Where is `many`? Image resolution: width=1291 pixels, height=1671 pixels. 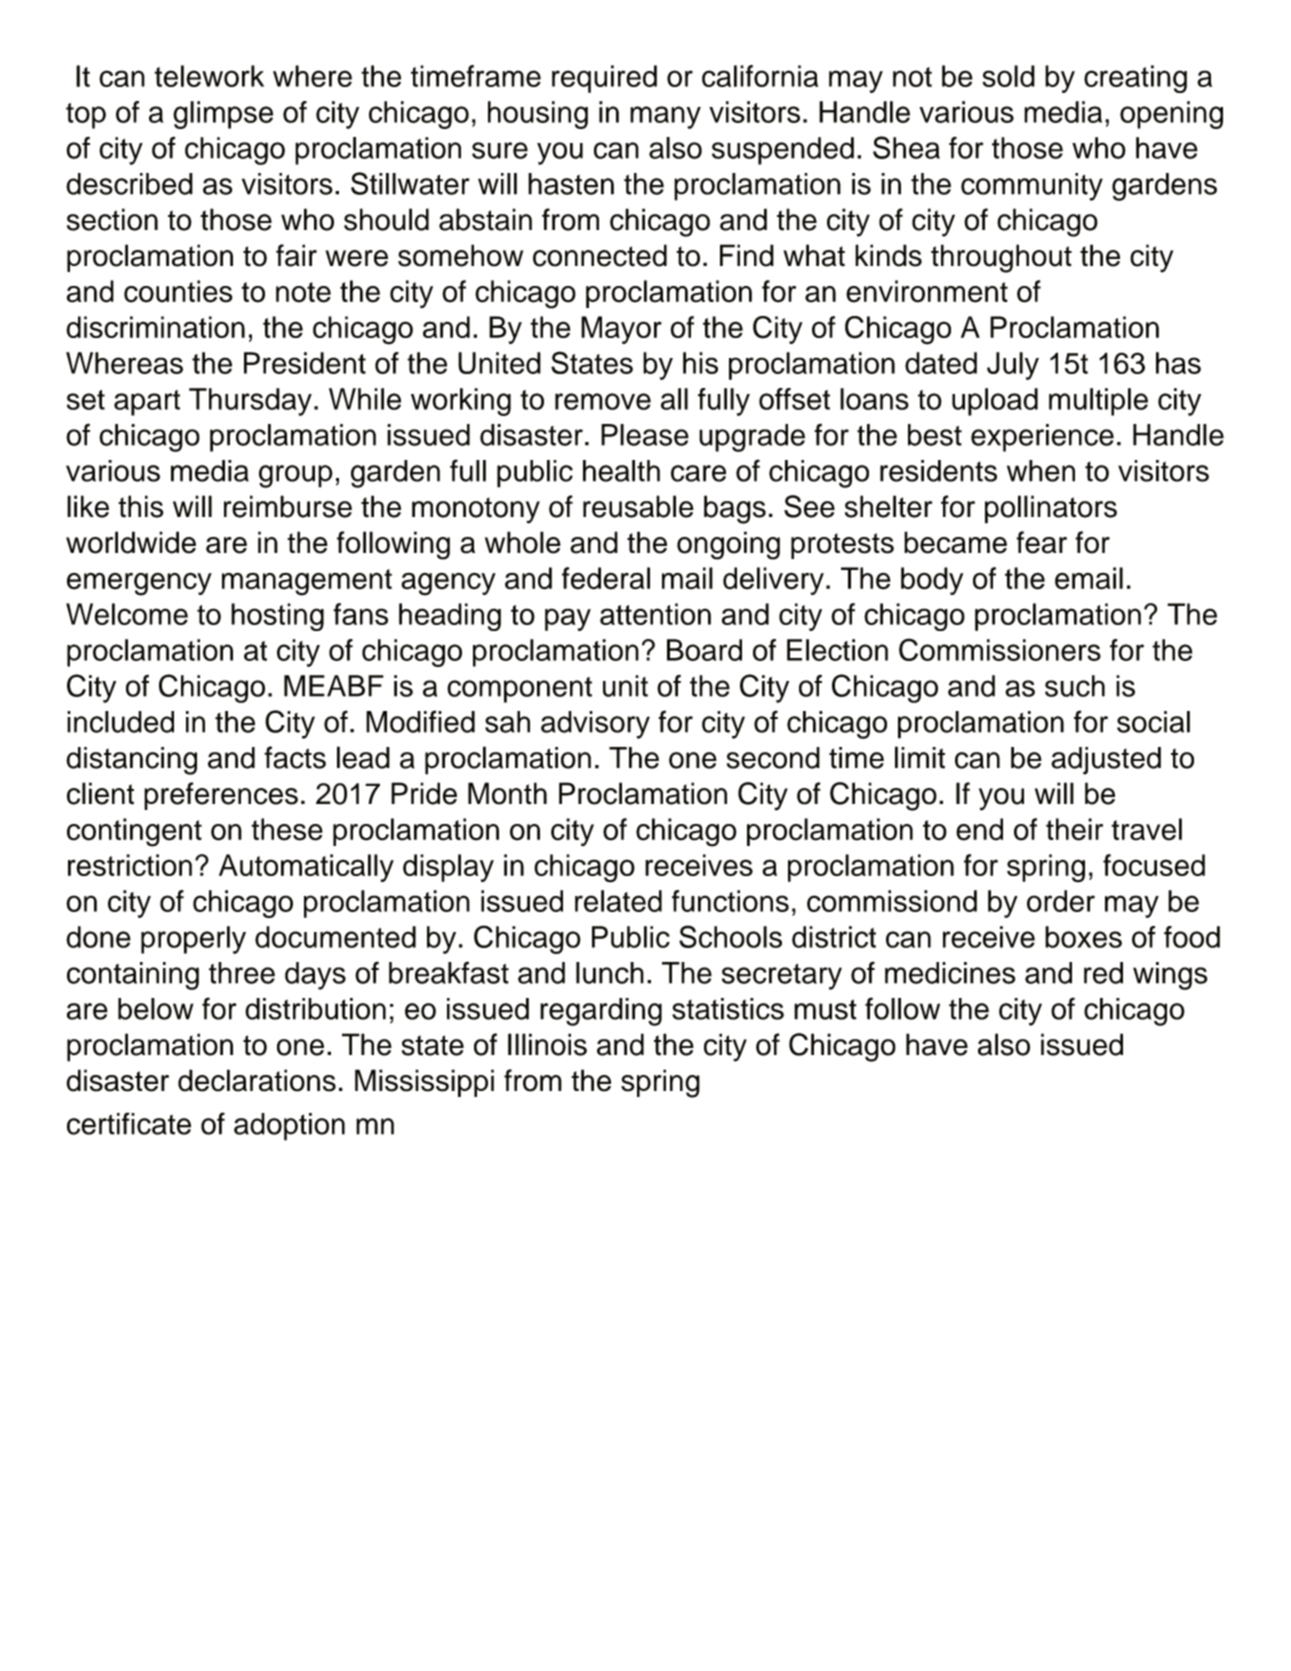
many is located at coordinates (665, 117).
